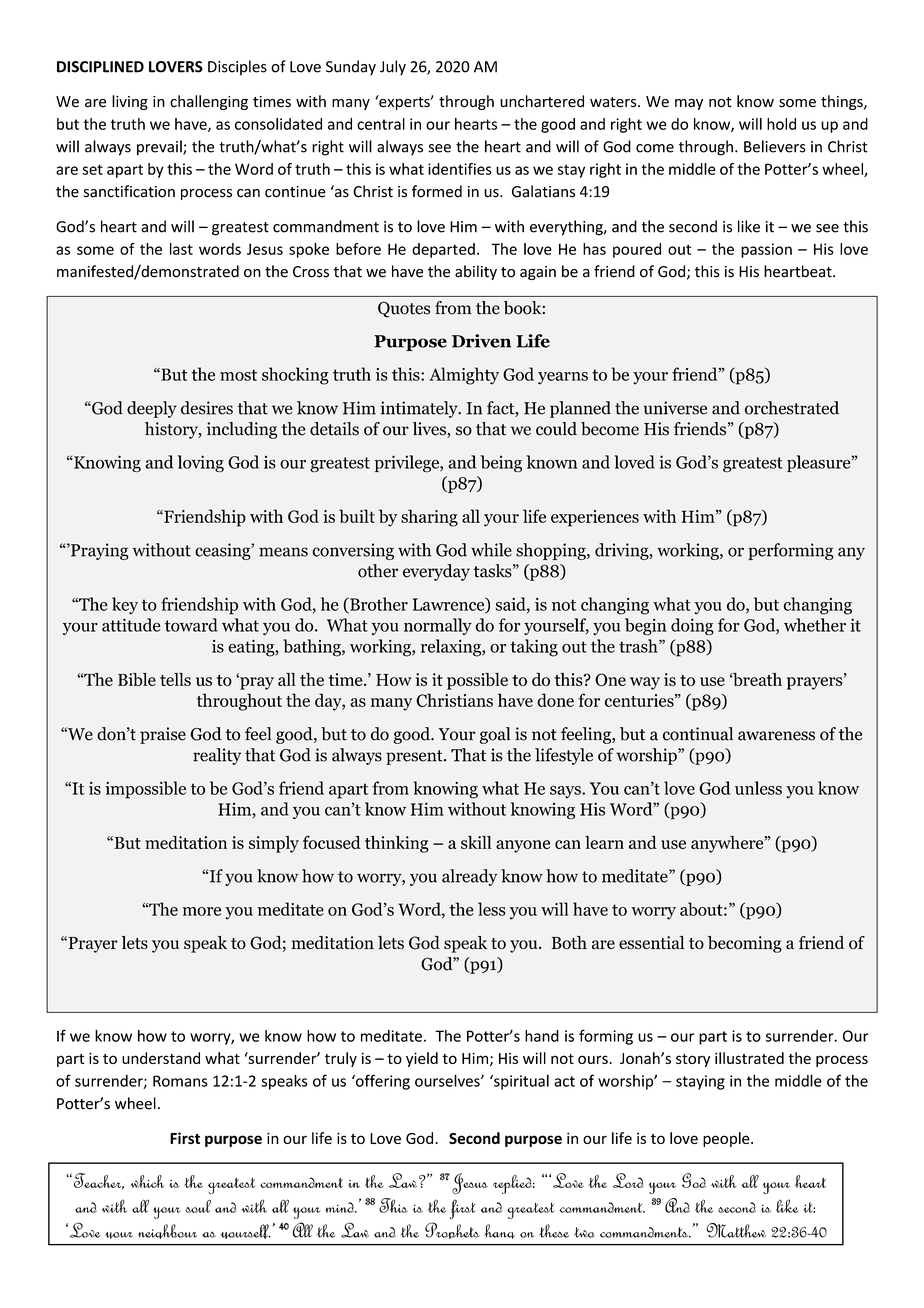 This page has height=1308, width=924. Describe the element at coordinates (542, 101) in the page. I see `unchartered` at that location.
